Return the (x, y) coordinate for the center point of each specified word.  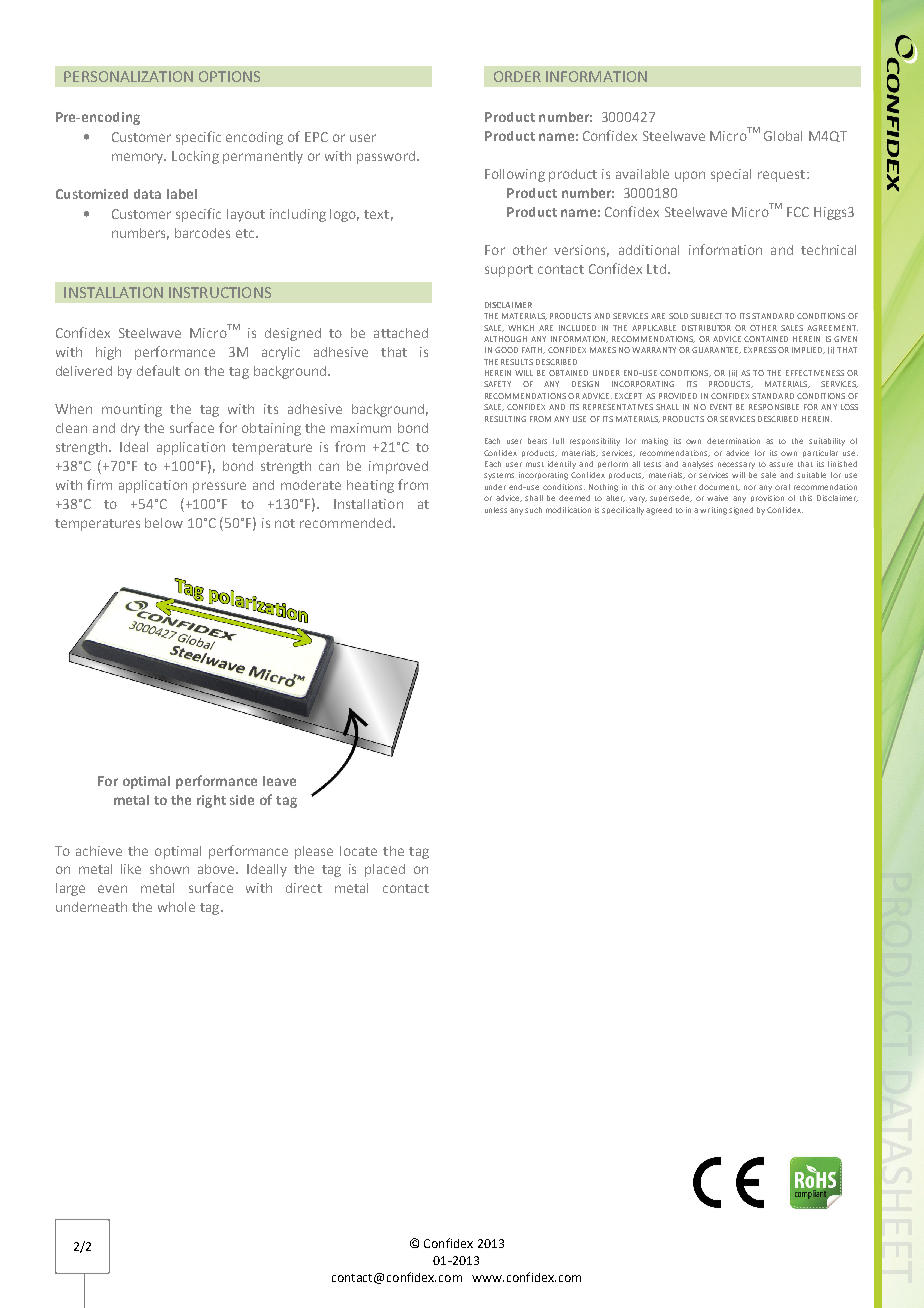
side (242, 800)
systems (499, 476)
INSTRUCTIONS (220, 292)
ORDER (517, 76)
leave (279, 781)
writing (713, 511)
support (509, 271)
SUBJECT (706, 316)
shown (169, 869)
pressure (219, 487)
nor (750, 487)
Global (783, 136)
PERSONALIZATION (128, 76)
